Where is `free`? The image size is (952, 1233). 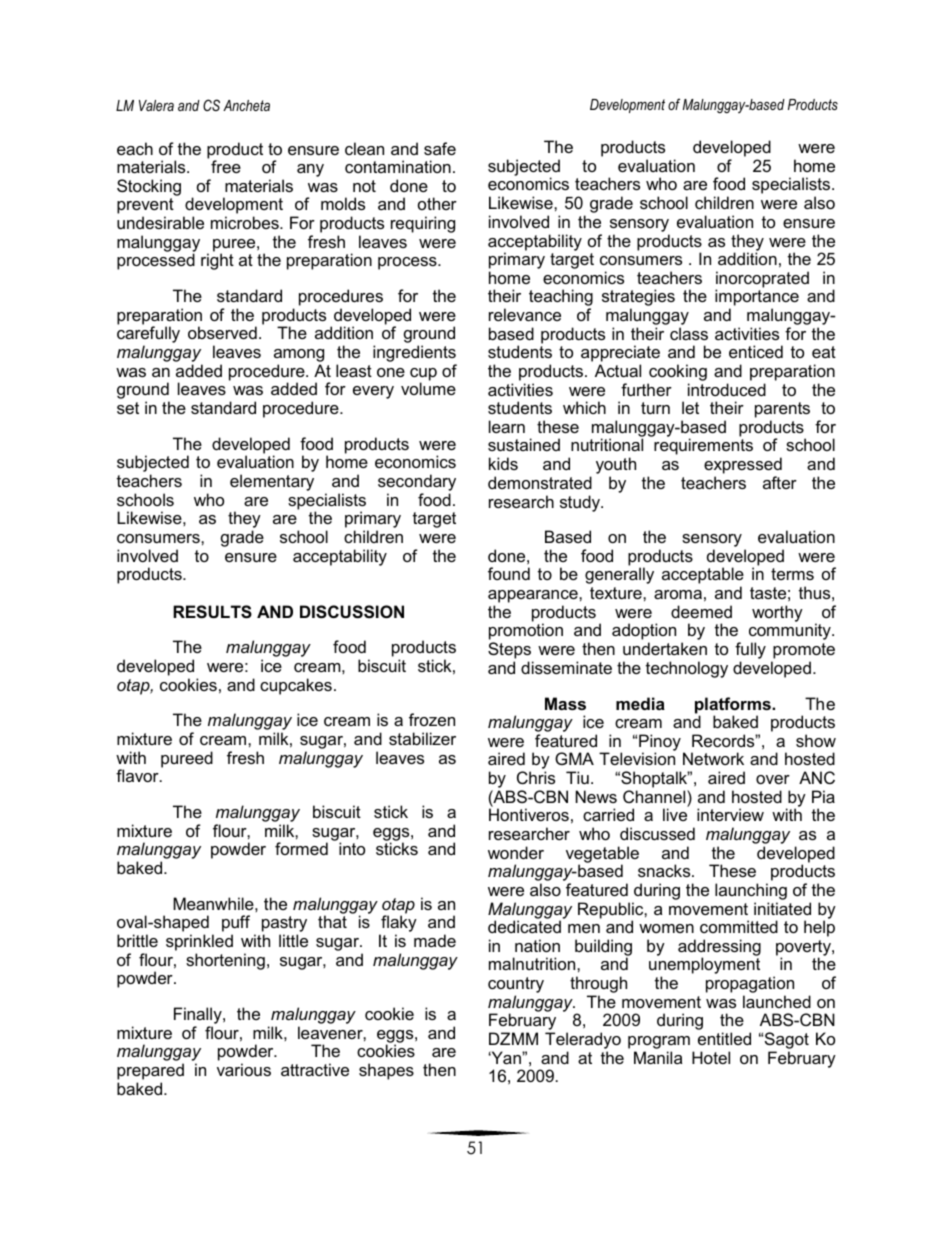
free is located at coordinates (226, 166).
